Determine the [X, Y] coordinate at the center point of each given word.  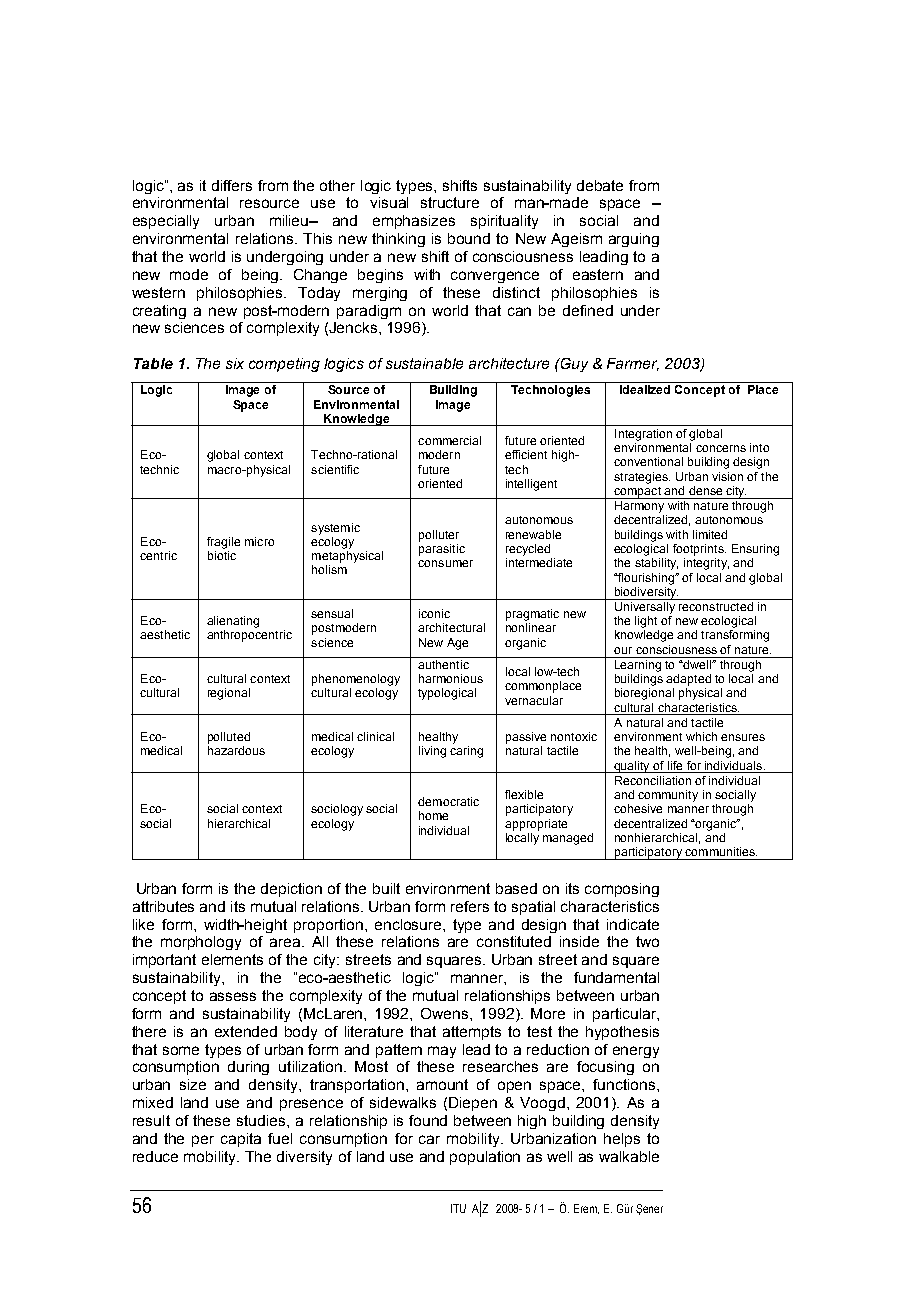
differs [232, 185]
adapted [688, 680]
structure [450, 202]
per [203, 1141]
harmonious [451, 678]
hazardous [236, 750]
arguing [634, 240]
